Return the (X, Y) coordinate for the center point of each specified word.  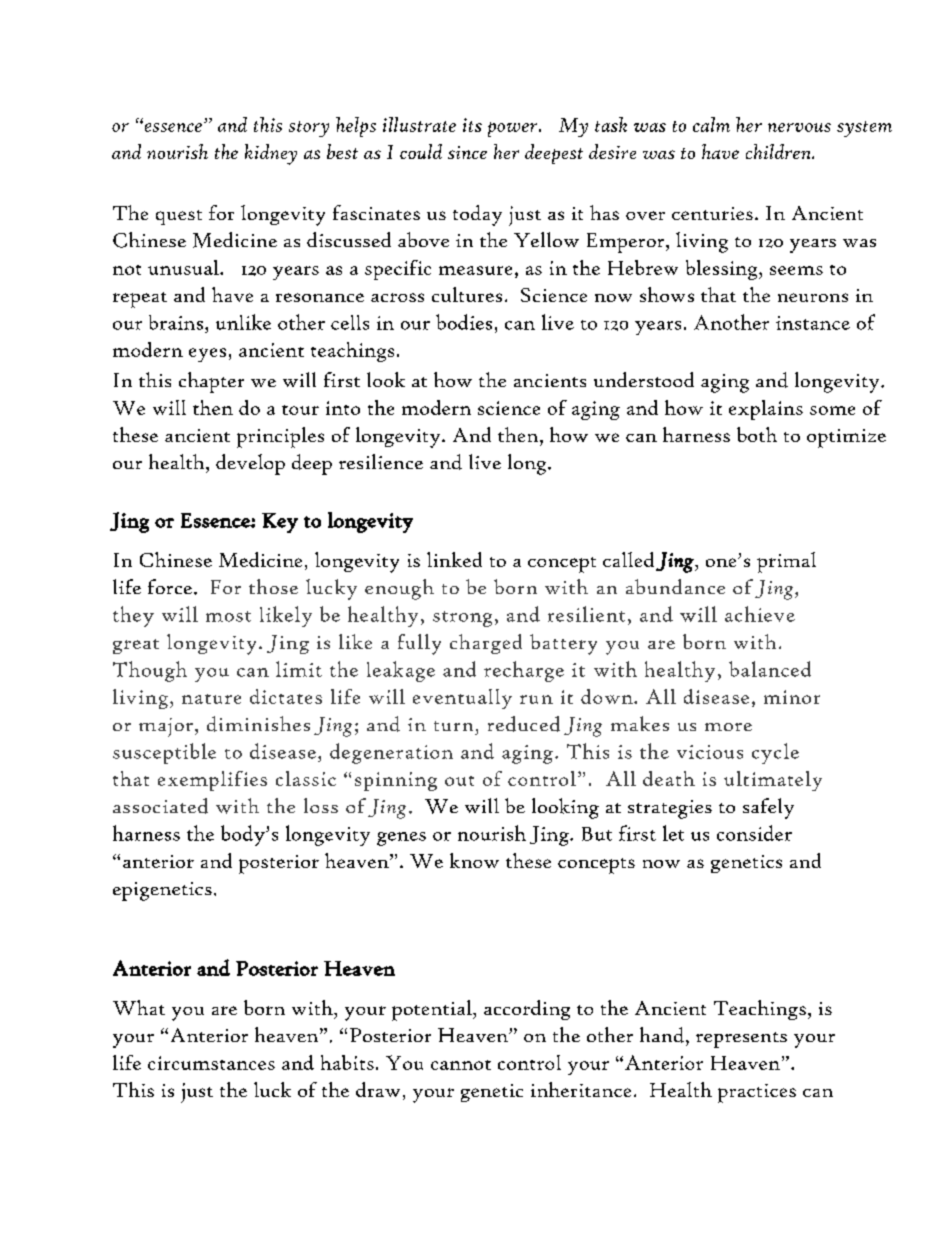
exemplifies (212, 781)
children (779, 151)
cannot (461, 1065)
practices (757, 1093)
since (467, 152)
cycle (775, 753)
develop (250, 464)
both (757, 434)
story (309, 129)
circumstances (211, 1063)
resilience (381, 461)
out (459, 781)
